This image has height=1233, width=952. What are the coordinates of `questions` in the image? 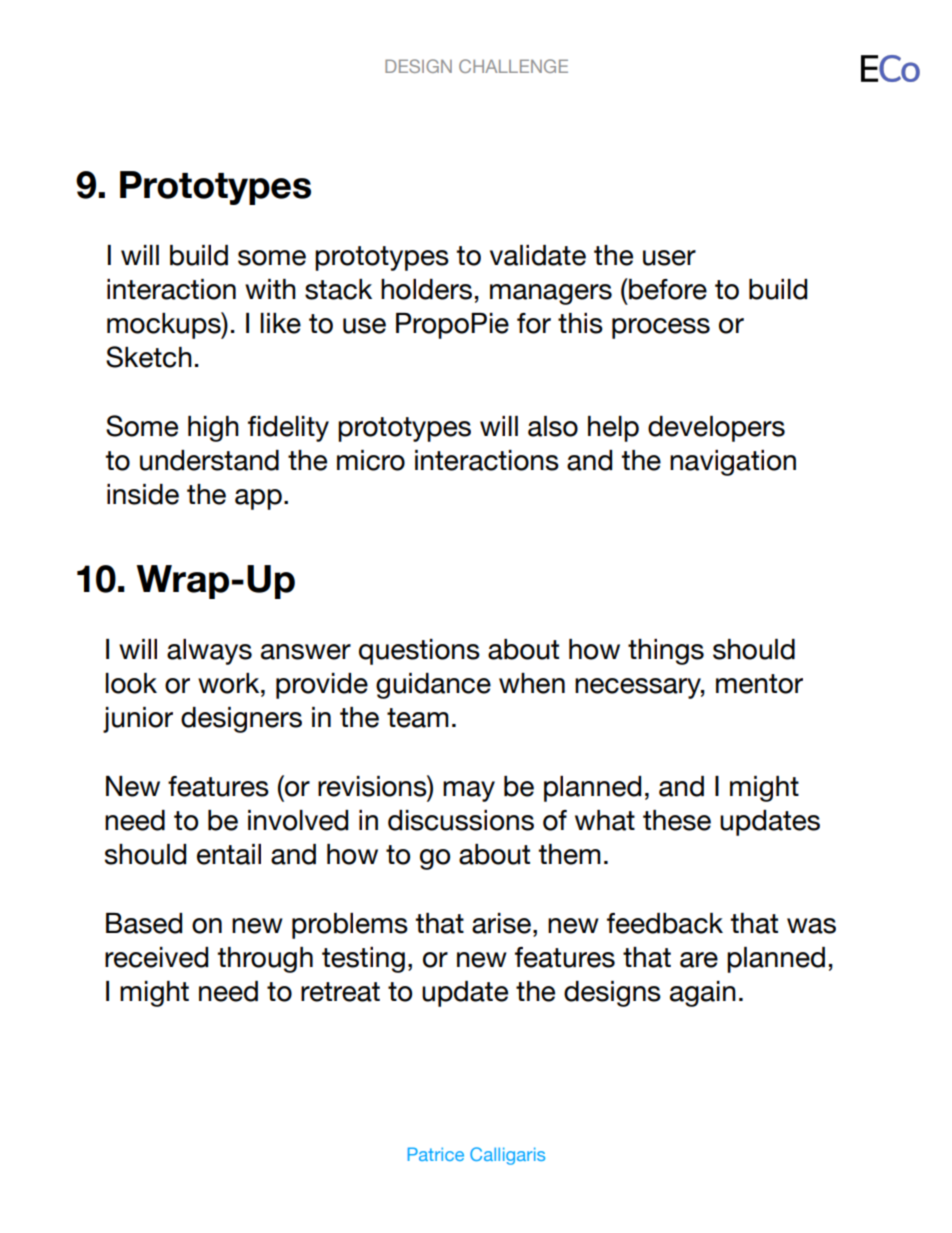 It's located at (419, 652).
